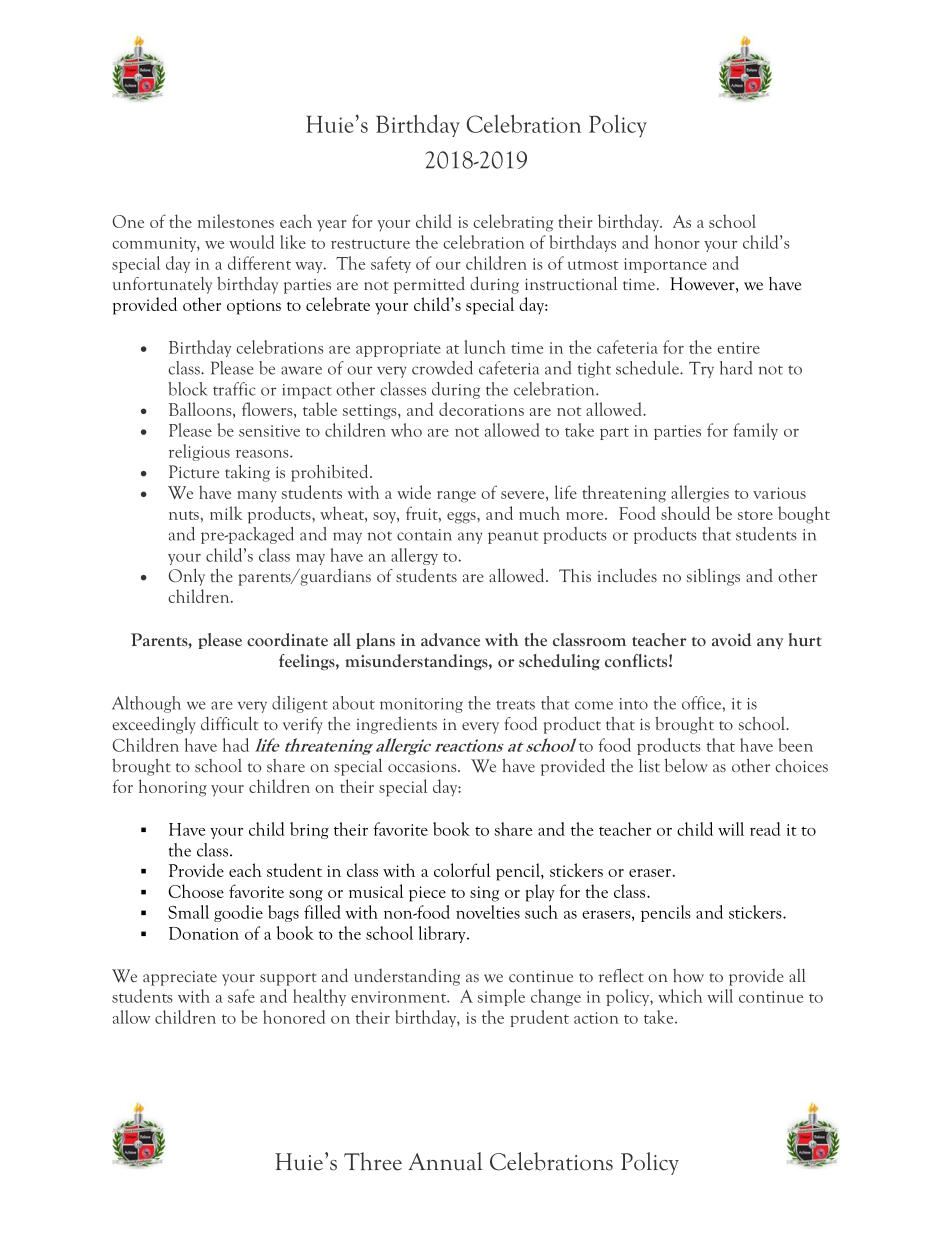 The height and width of the screenshot is (1233, 952). I want to click on which, so click(680, 996).
